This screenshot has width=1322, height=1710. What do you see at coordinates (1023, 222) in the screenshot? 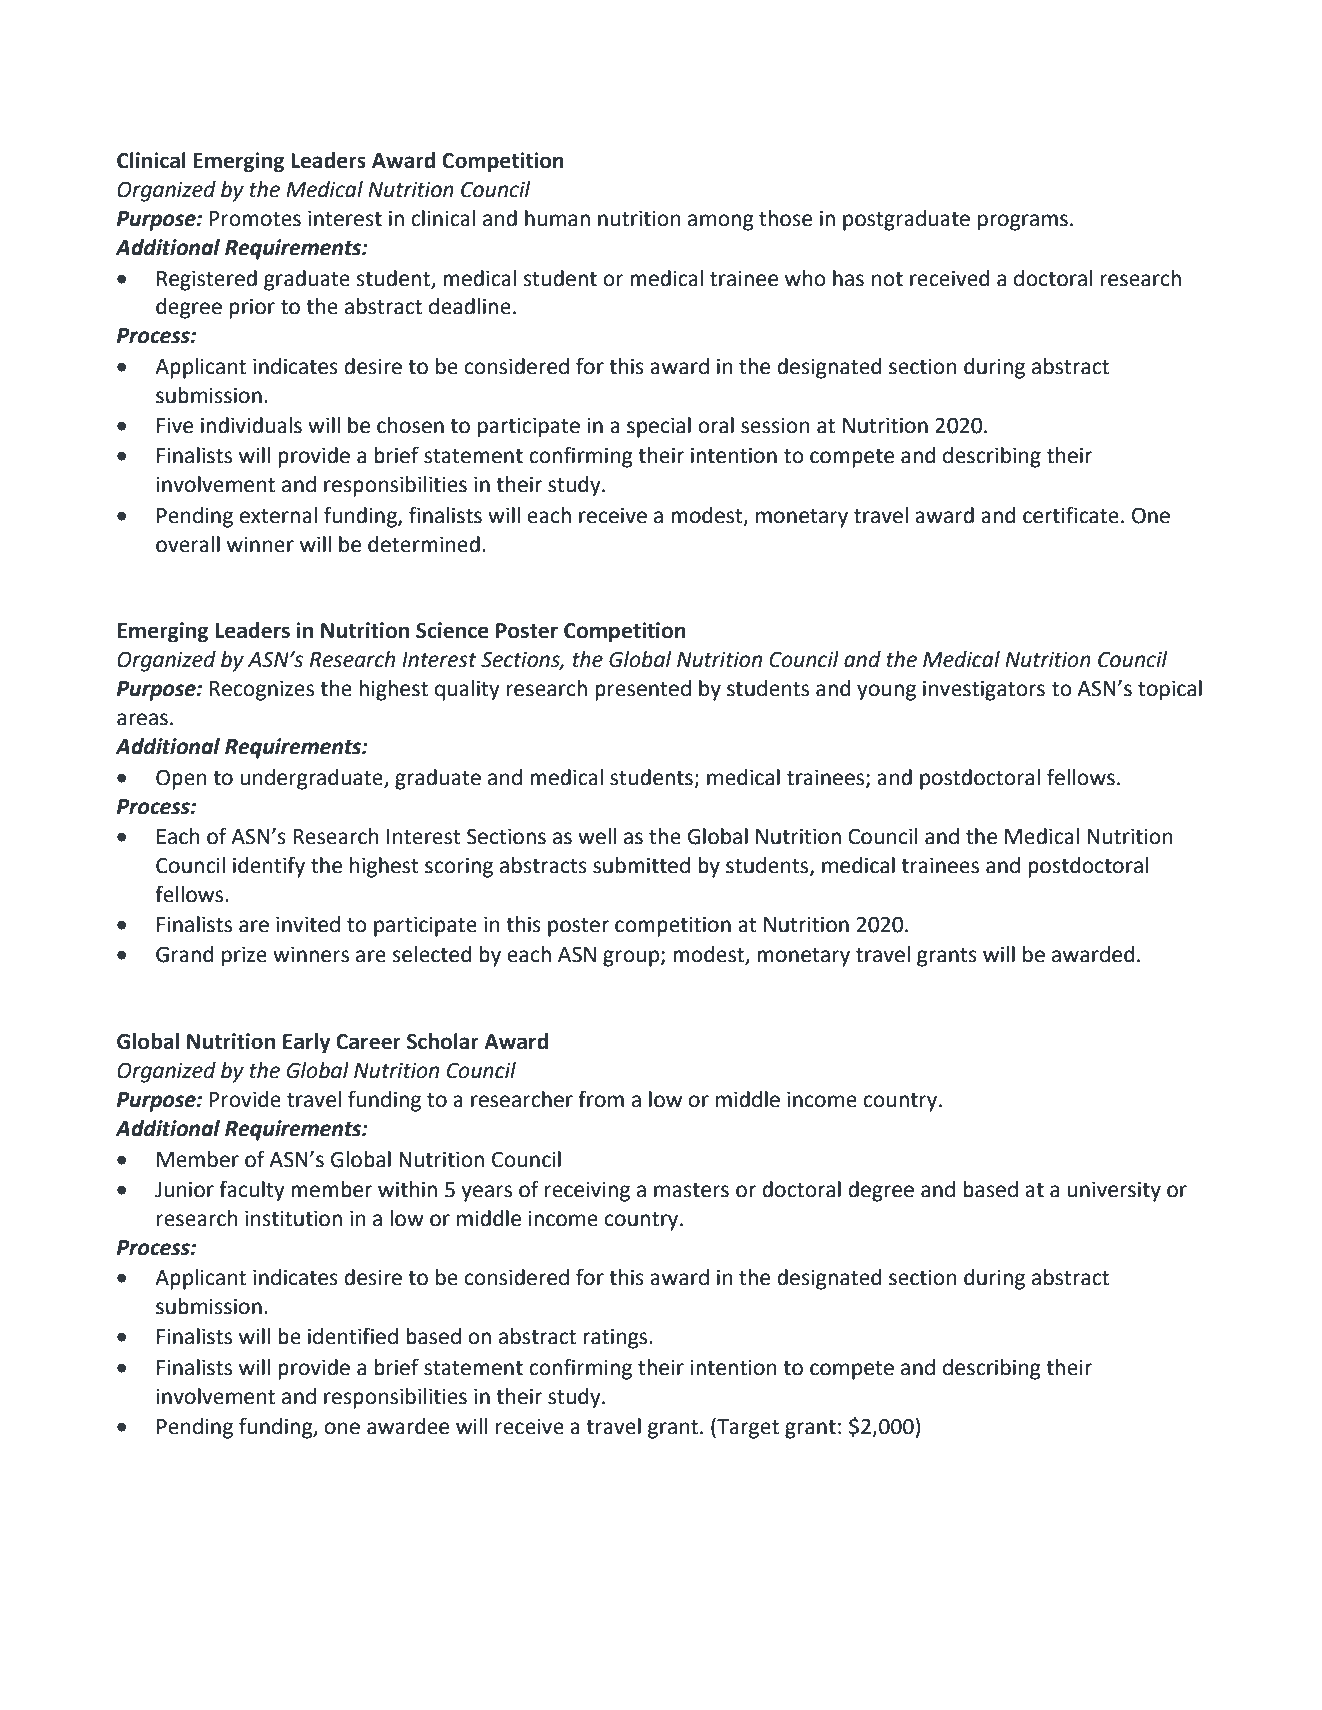
I see `programs` at bounding box center [1023, 222].
